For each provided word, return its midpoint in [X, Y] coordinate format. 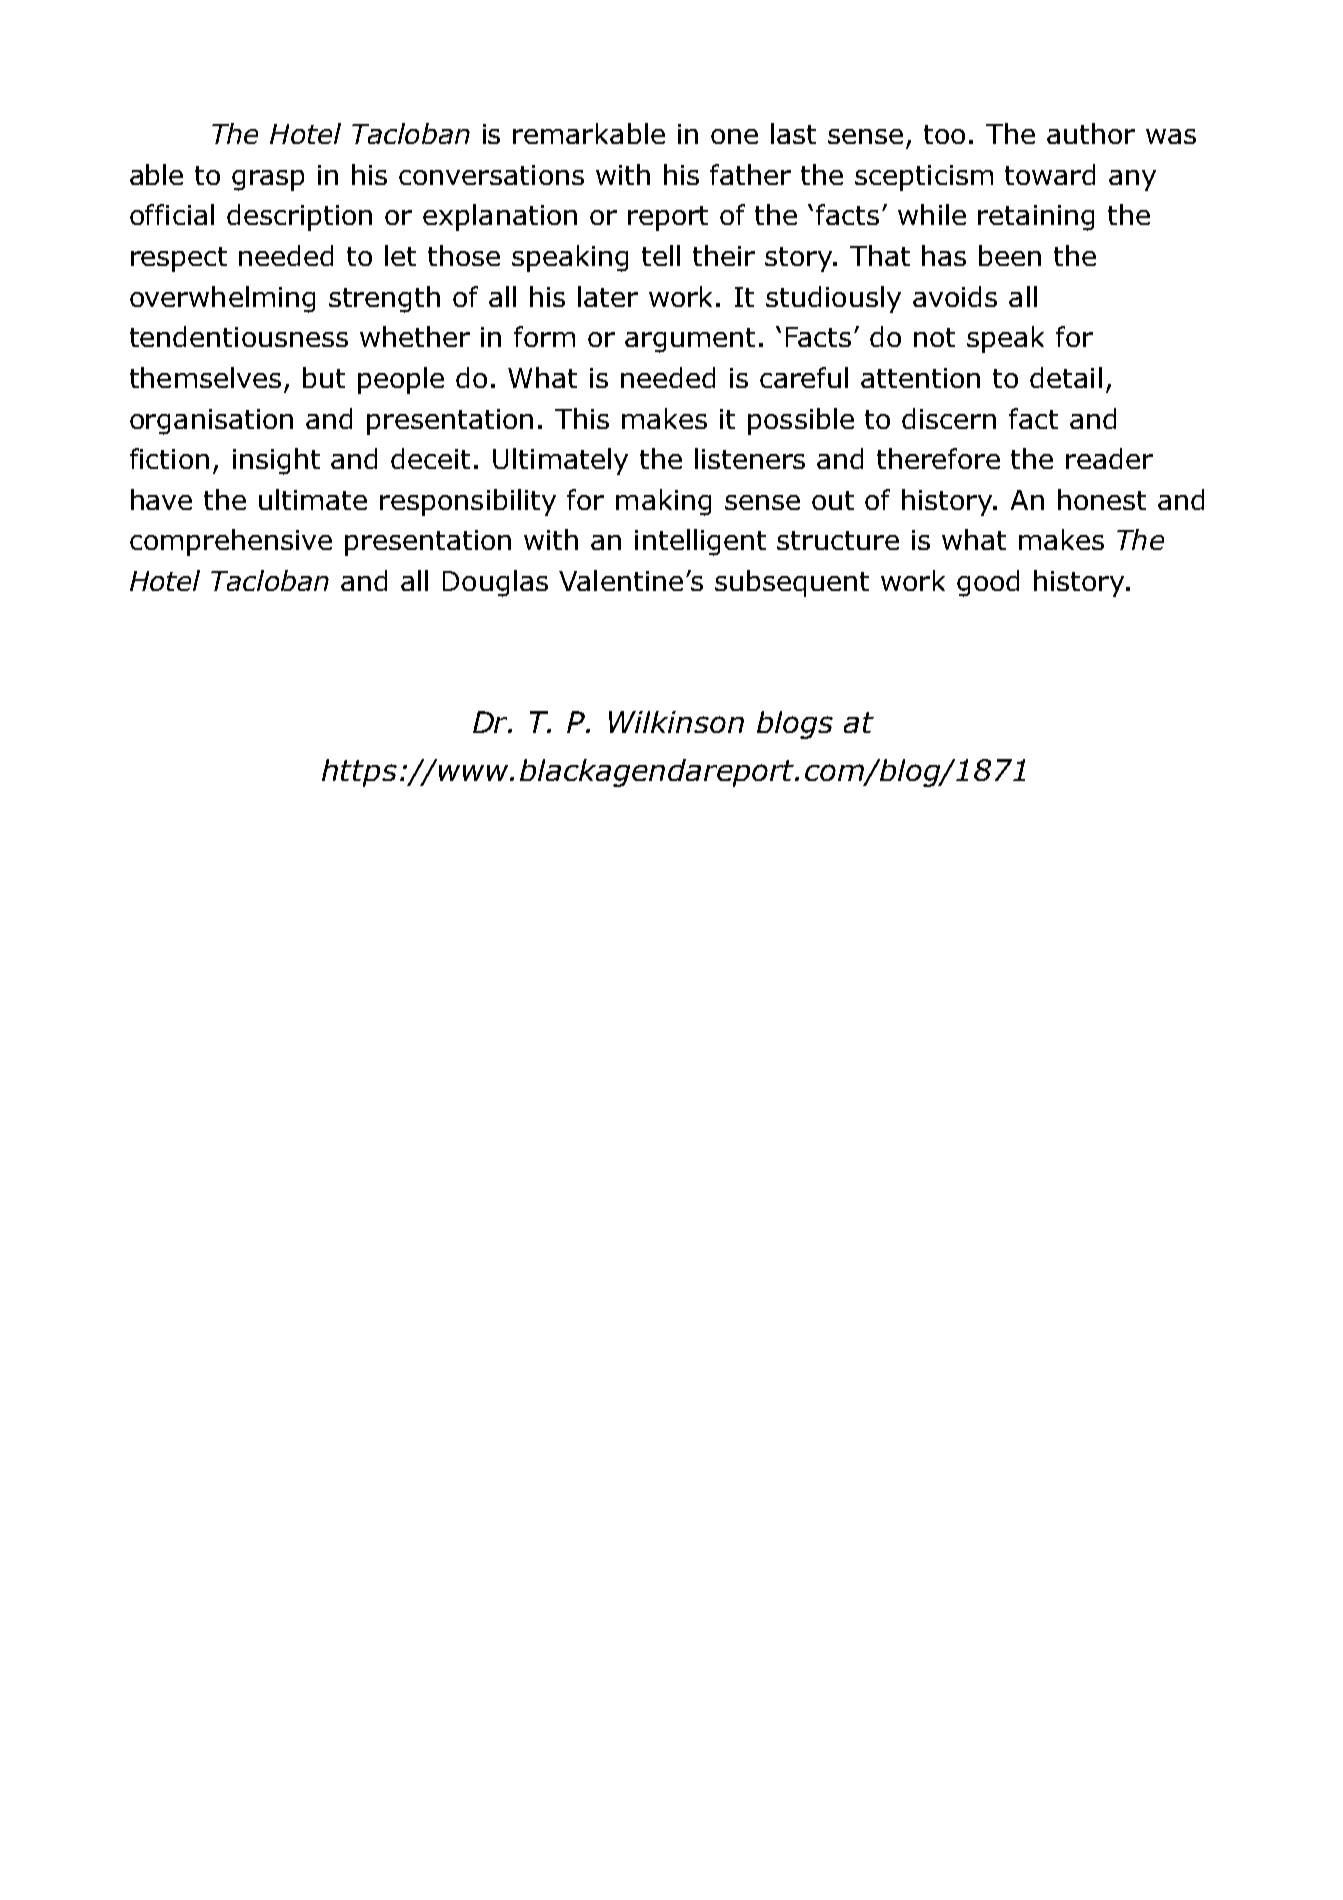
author [1091, 133]
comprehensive [231, 542]
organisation [211, 422]
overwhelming [222, 299]
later [608, 296]
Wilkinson [676, 722]
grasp [268, 180]
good [988, 583]
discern [949, 418]
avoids [955, 296]
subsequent [792, 583]
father [750, 174]
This [582, 418]
